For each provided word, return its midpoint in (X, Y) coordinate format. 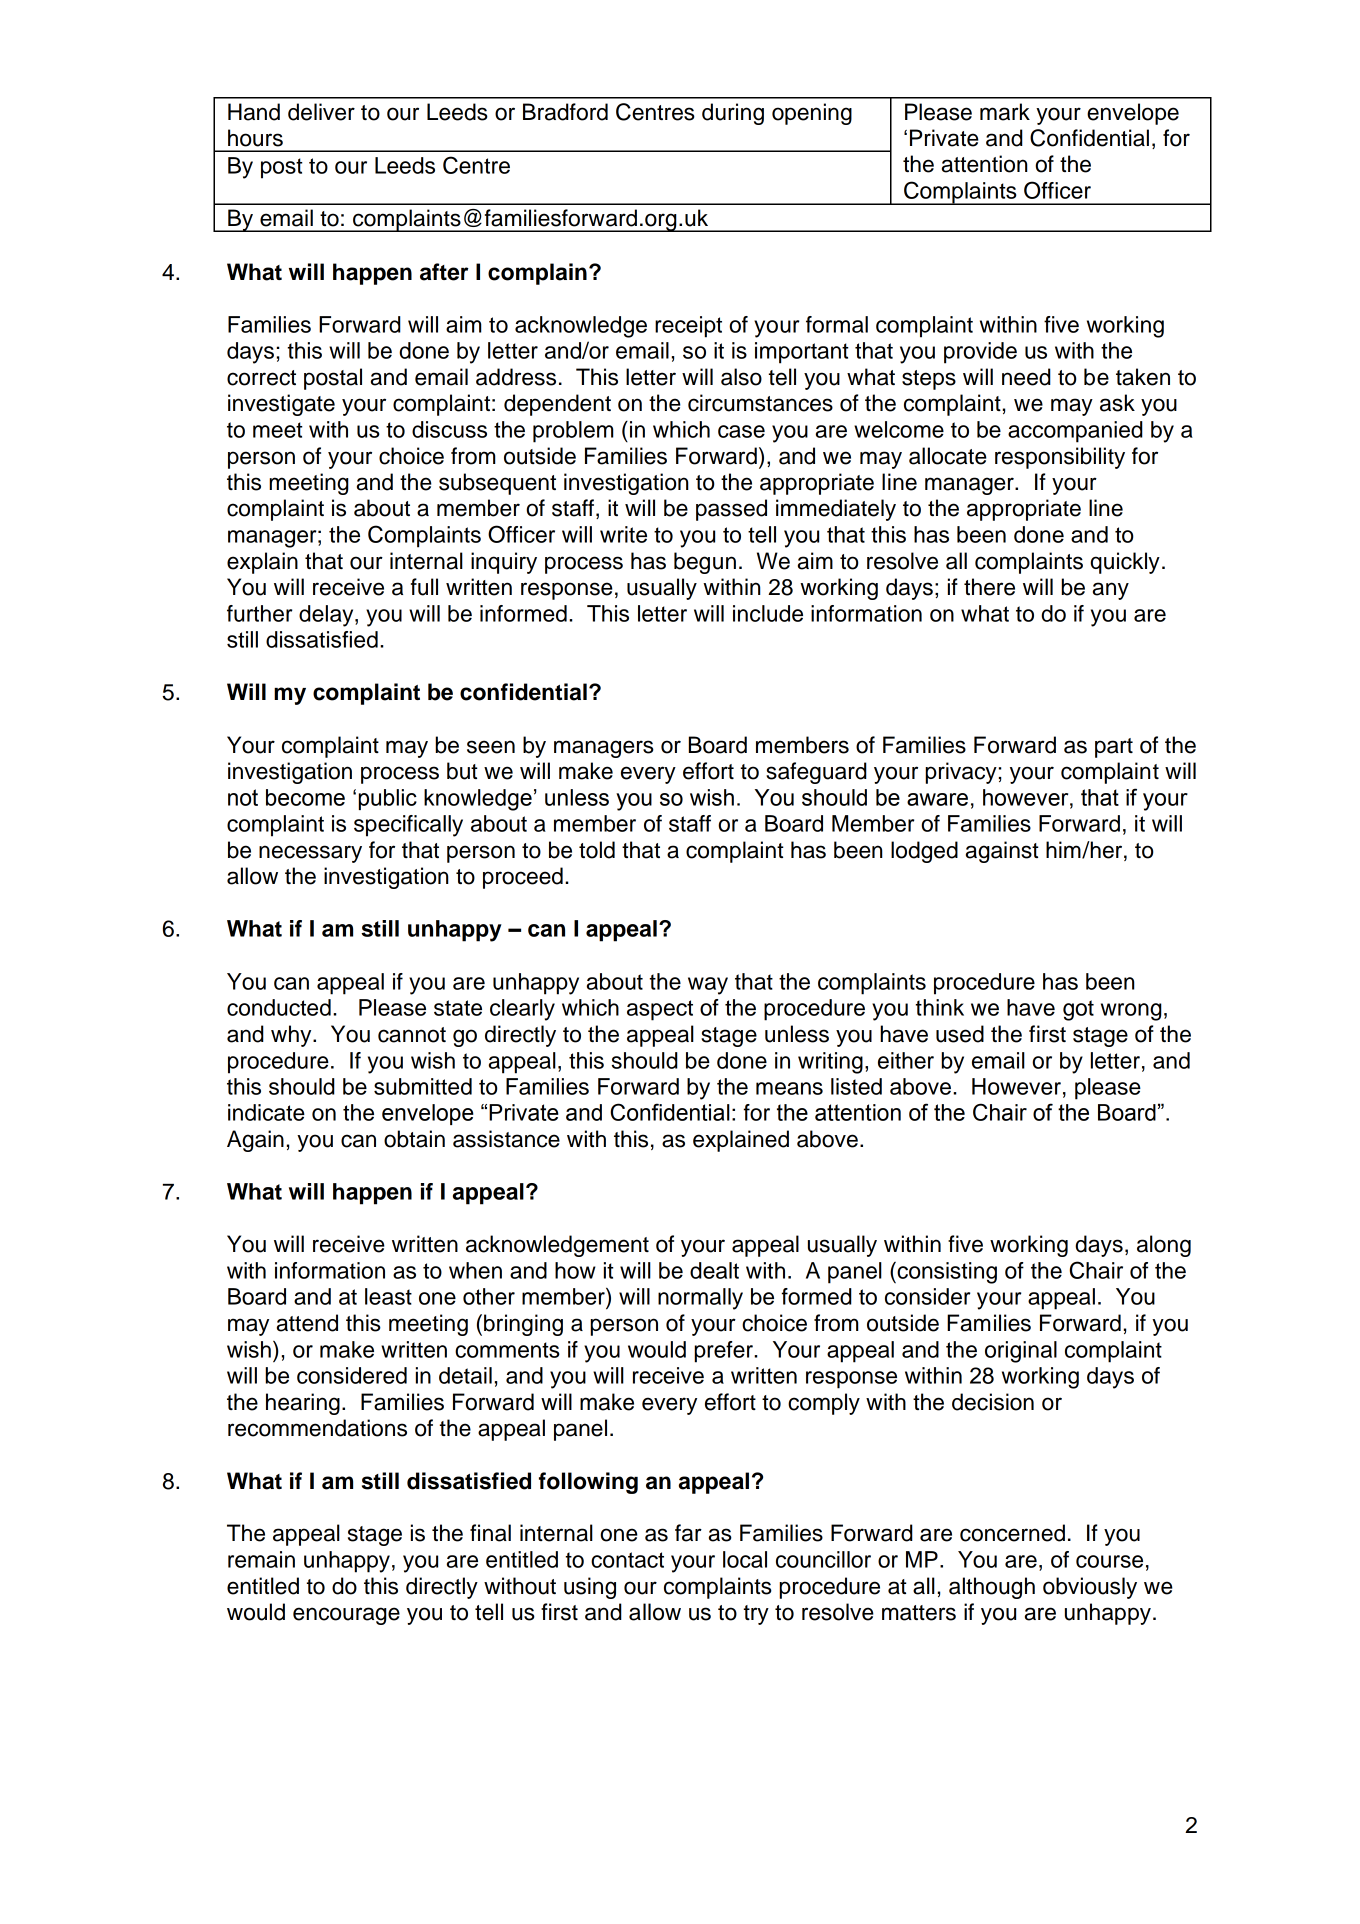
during (733, 114)
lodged (924, 852)
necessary (310, 854)
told (597, 850)
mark (1005, 112)
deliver (321, 112)
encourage (346, 1616)
